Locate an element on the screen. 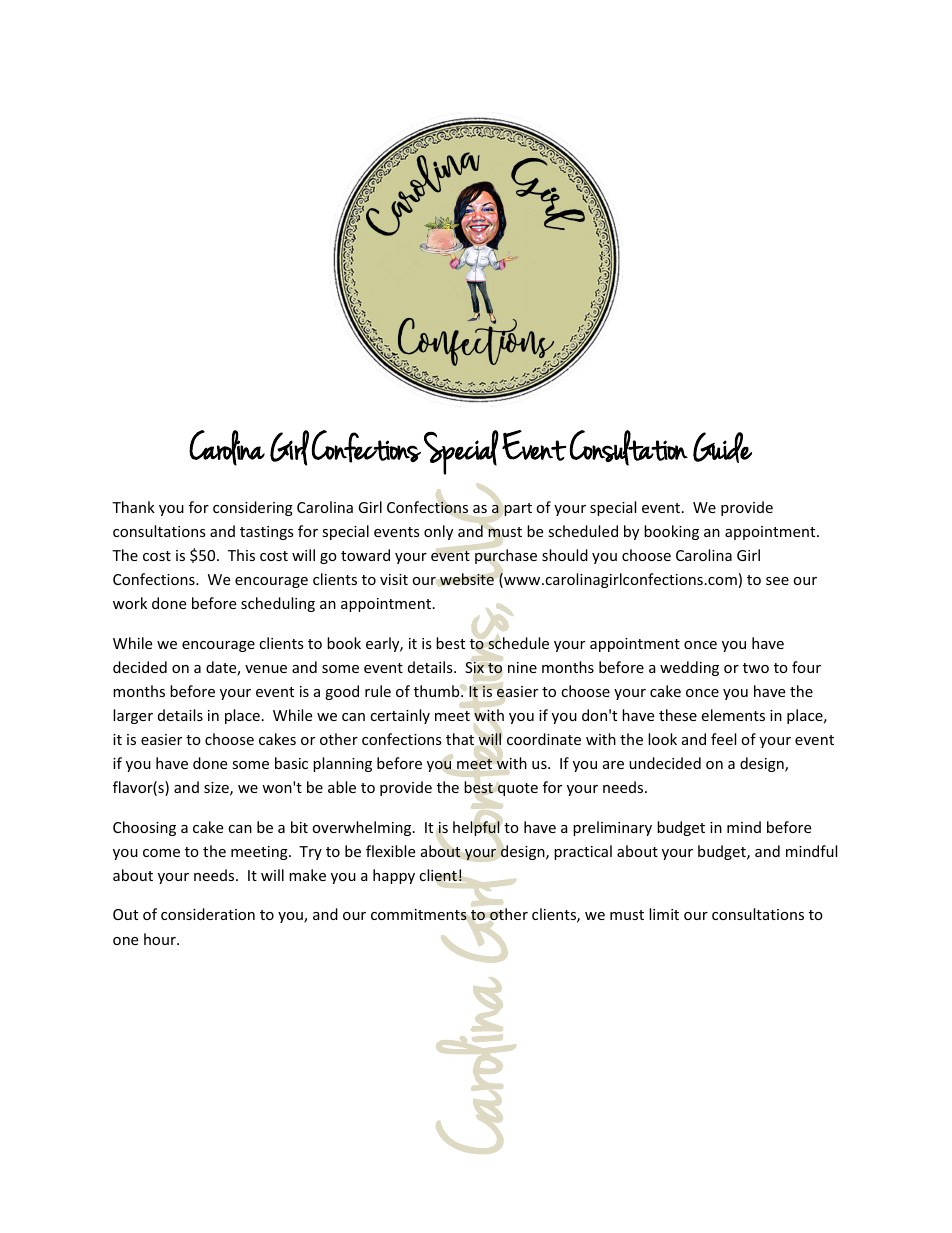 The width and height of the screenshot is (952, 1233). commitments is located at coordinates (419, 914).
